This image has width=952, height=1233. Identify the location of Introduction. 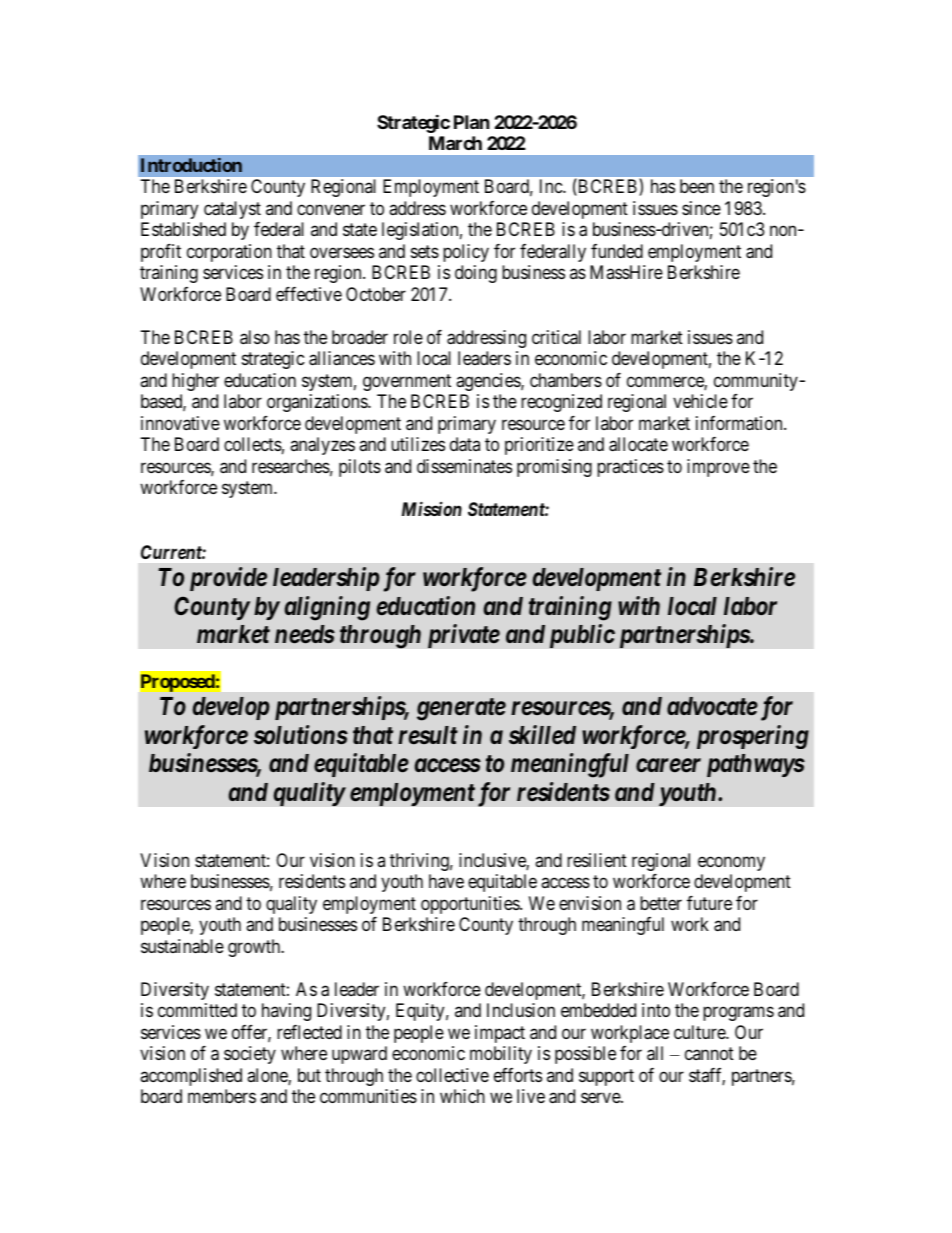
(191, 165).
